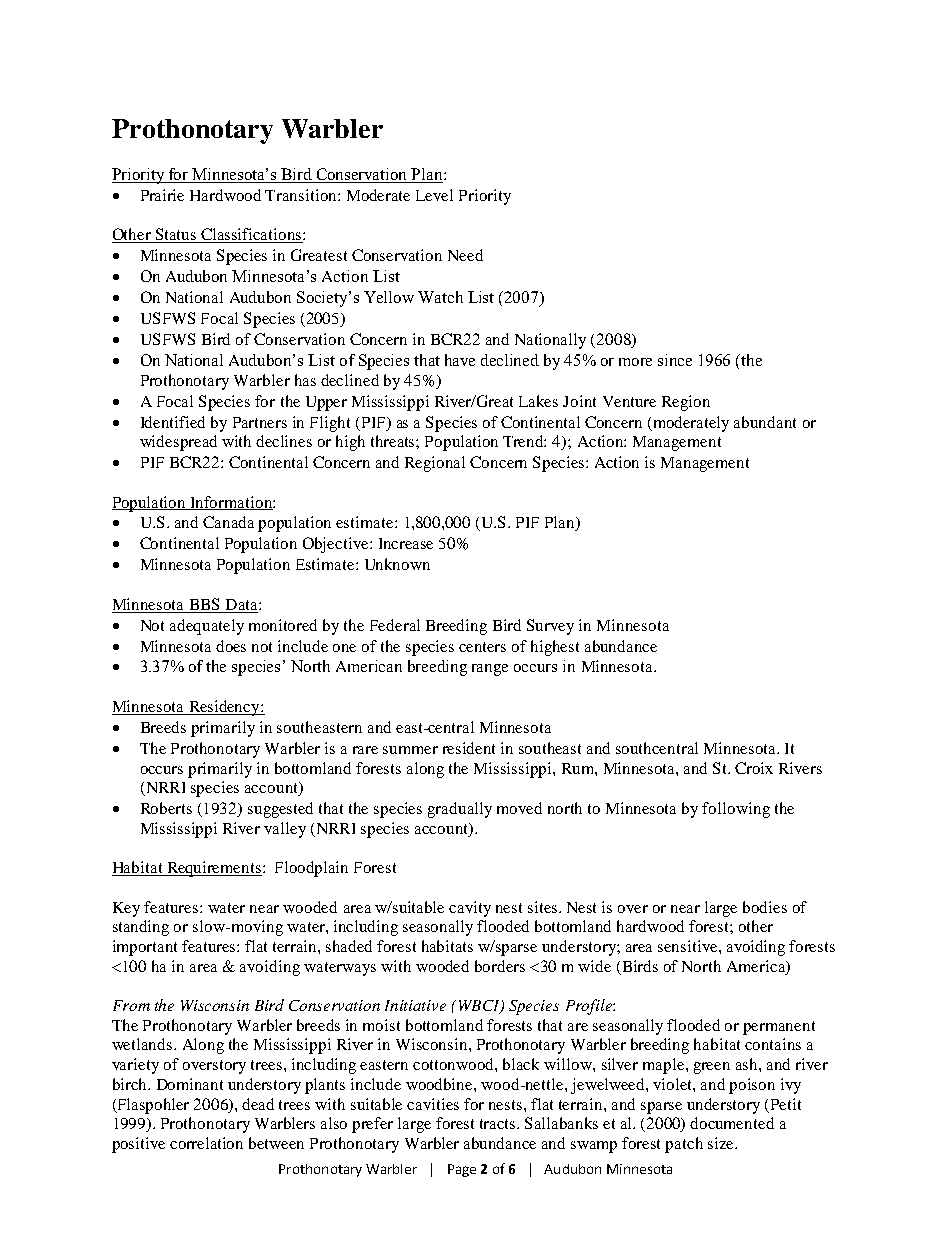 This screenshot has height=1233, width=952. Describe the element at coordinates (754, 768) in the screenshot. I see `Croix` at that location.
